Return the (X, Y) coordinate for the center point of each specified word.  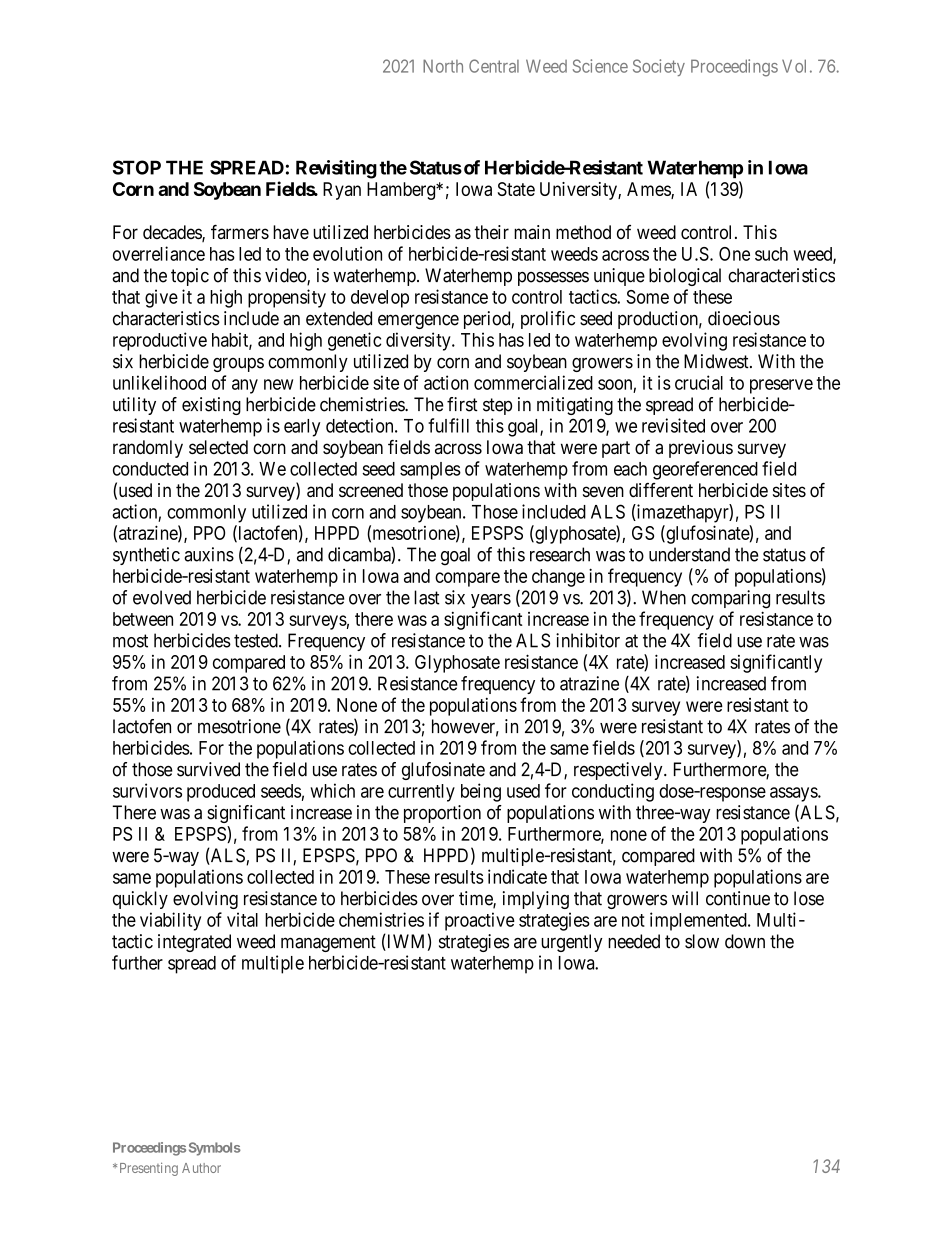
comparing (730, 599)
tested (257, 640)
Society (659, 67)
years (491, 601)
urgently (571, 943)
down (745, 941)
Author (201, 1168)
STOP (137, 167)
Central (494, 66)
